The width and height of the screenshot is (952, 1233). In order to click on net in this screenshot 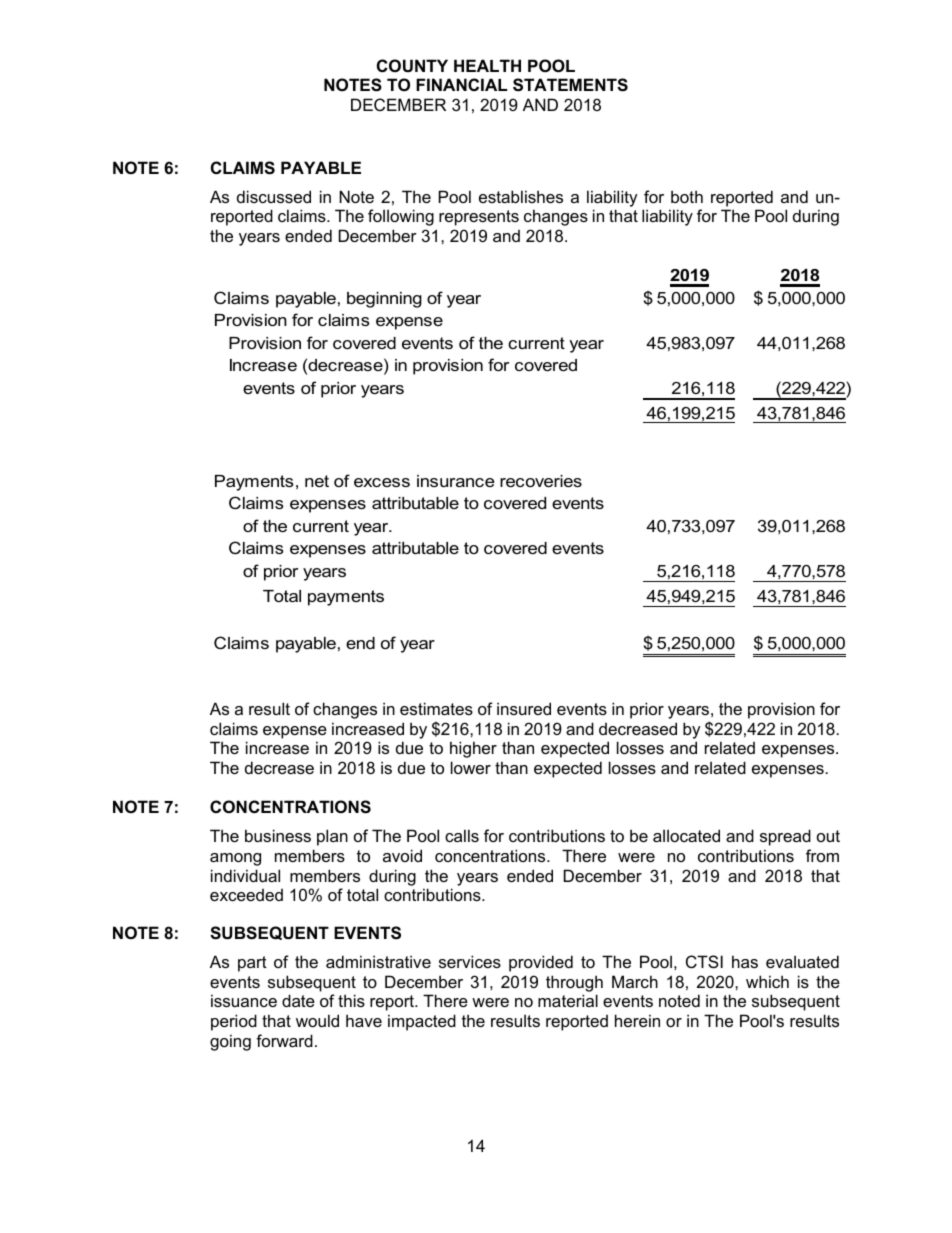, I will do `click(317, 481)`.
